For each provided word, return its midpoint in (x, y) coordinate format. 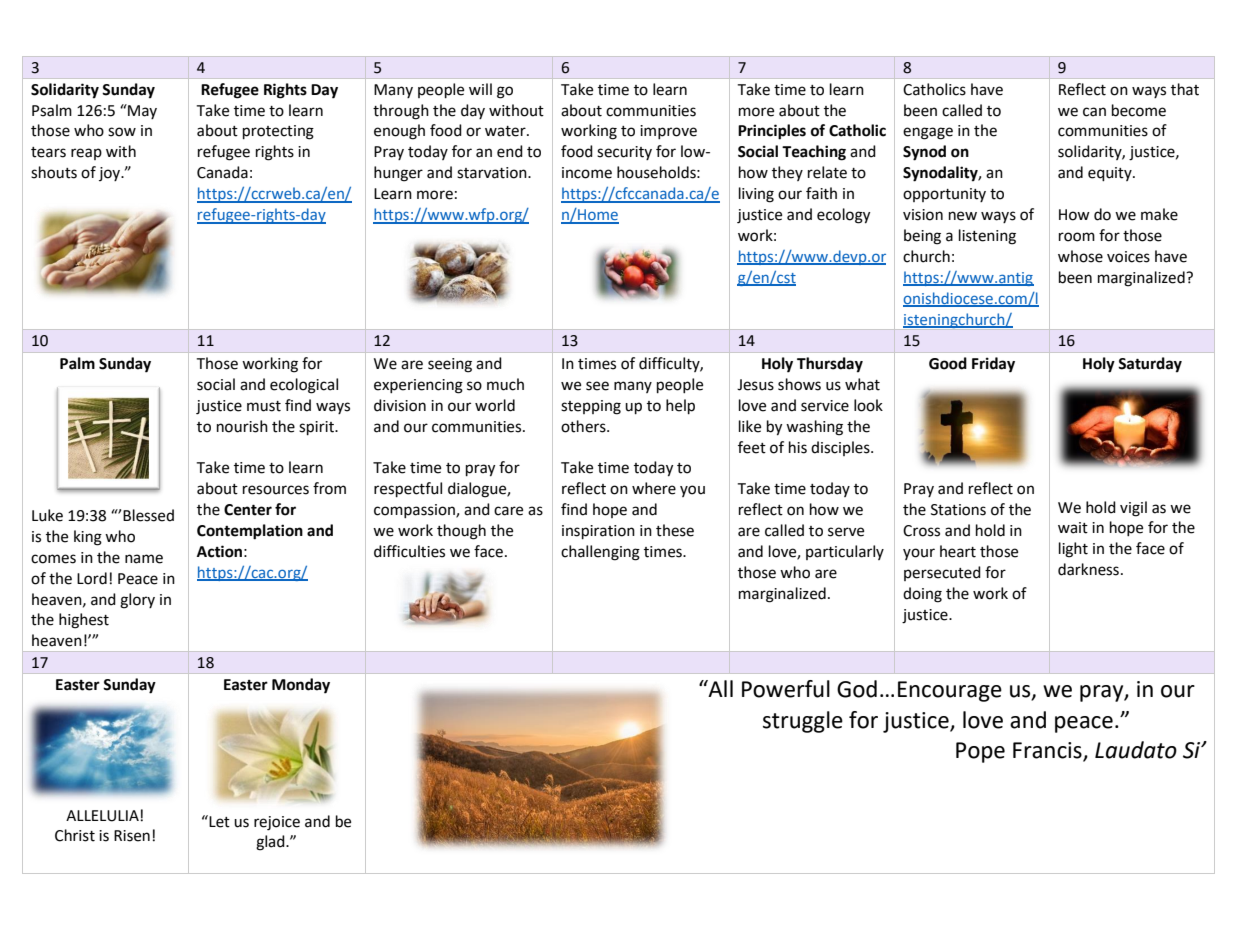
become (1139, 110)
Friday (993, 365)
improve (668, 132)
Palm (77, 363)
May (141, 111)
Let (218, 821)
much (505, 384)
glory (137, 601)
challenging (600, 553)
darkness (1088, 569)
